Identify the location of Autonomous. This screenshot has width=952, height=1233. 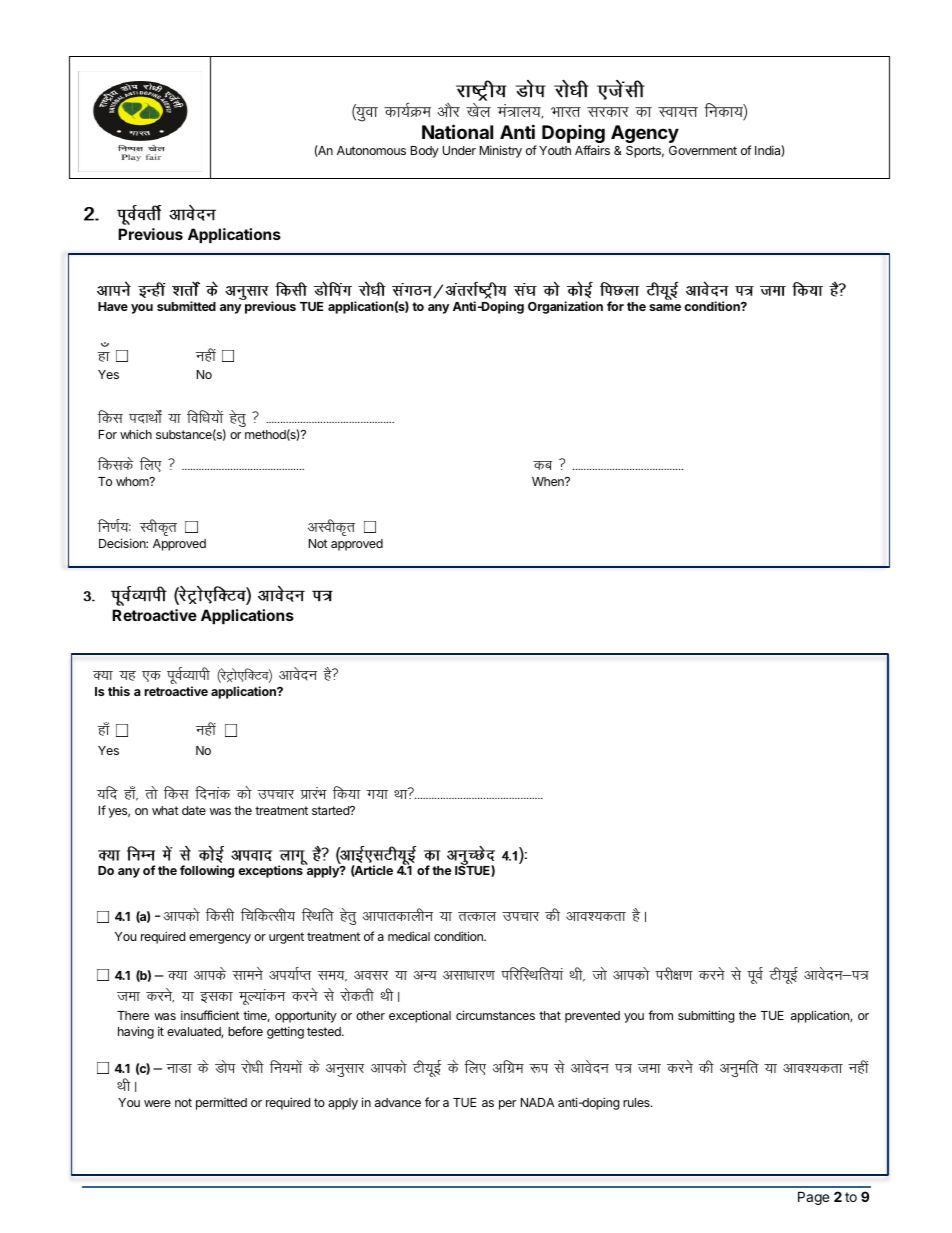
(371, 150).
